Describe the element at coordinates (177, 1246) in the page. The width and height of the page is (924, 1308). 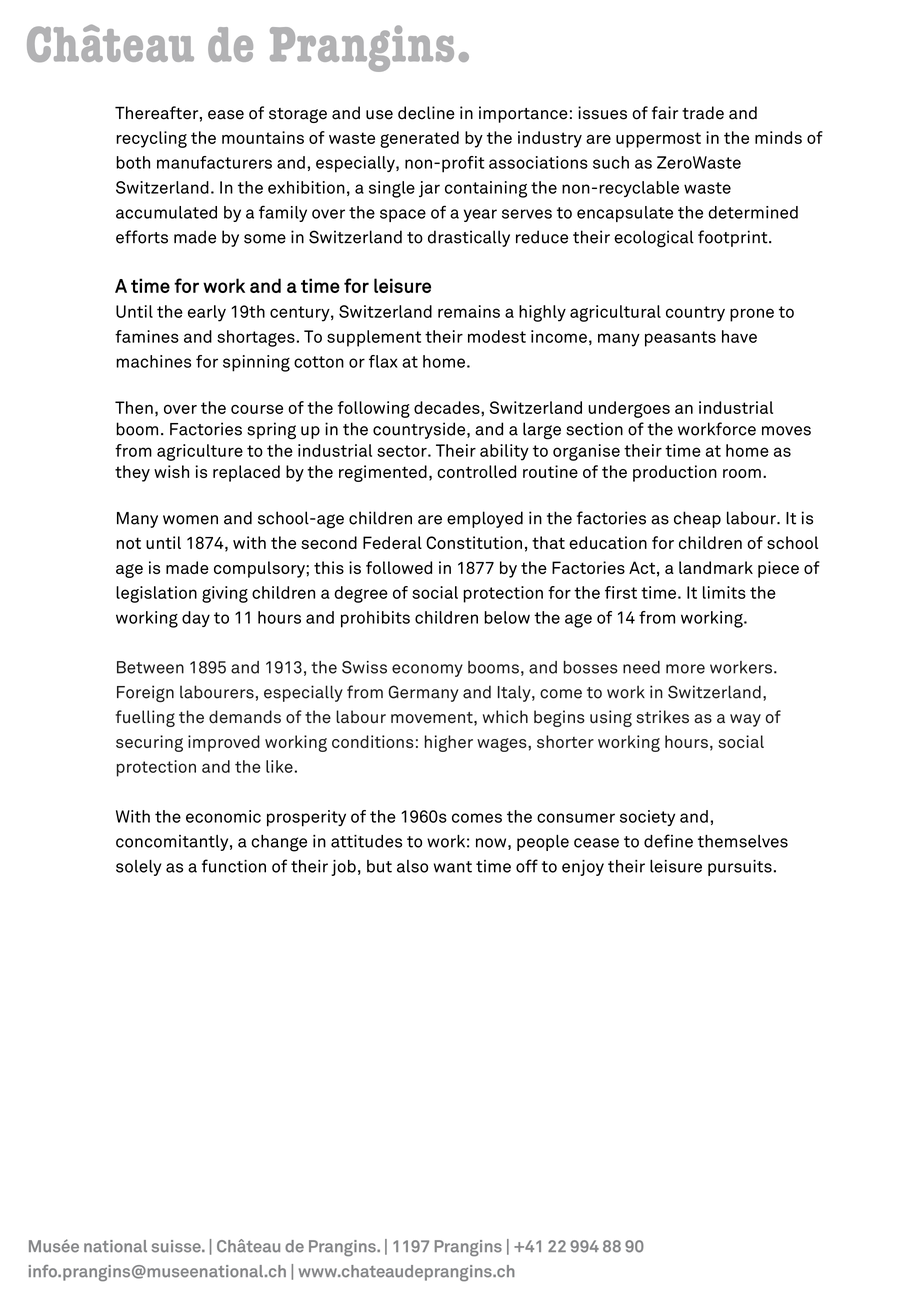
I see `suisse` at that location.
